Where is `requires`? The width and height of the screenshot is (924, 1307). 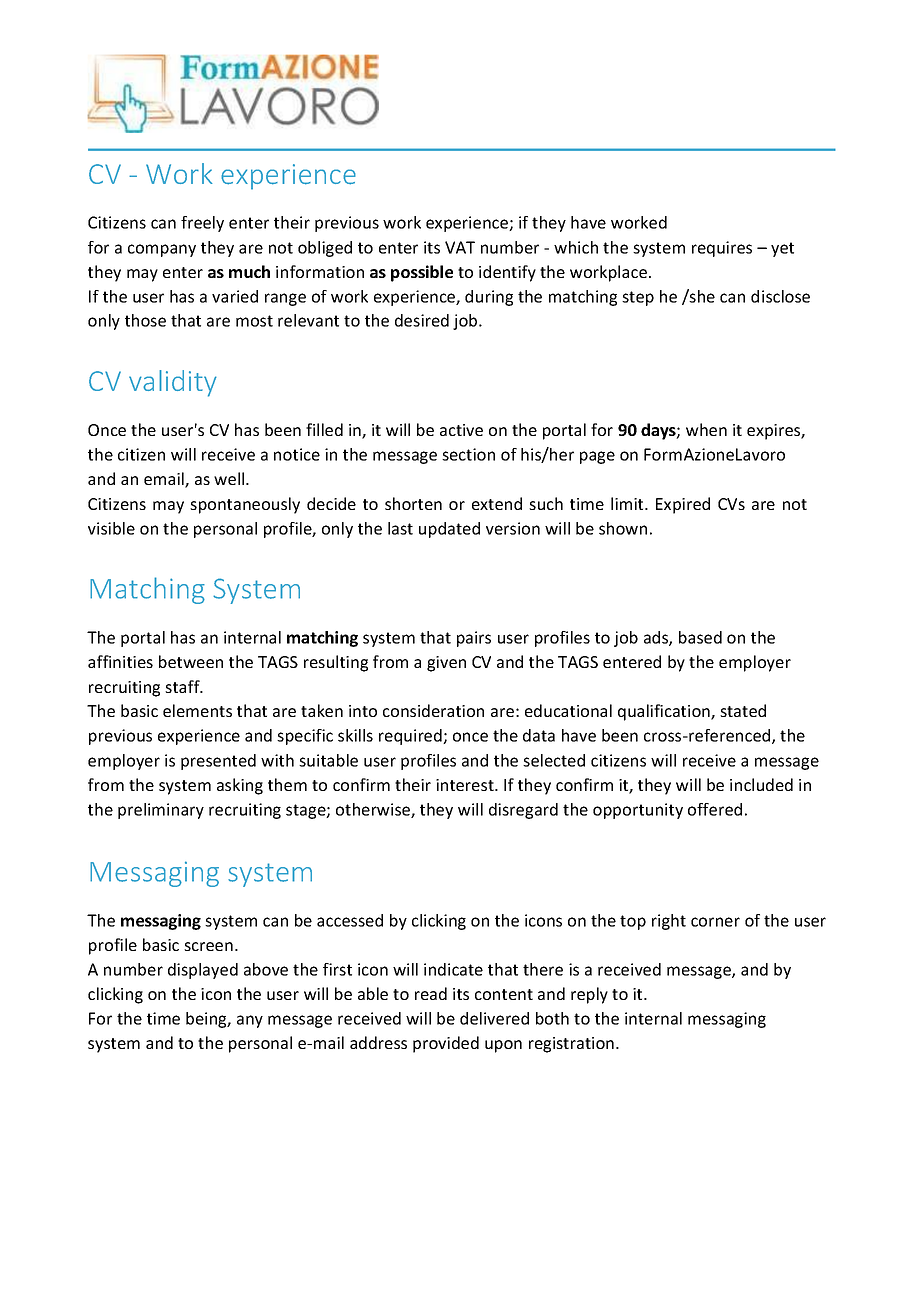
requires is located at coordinates (722, 249).
